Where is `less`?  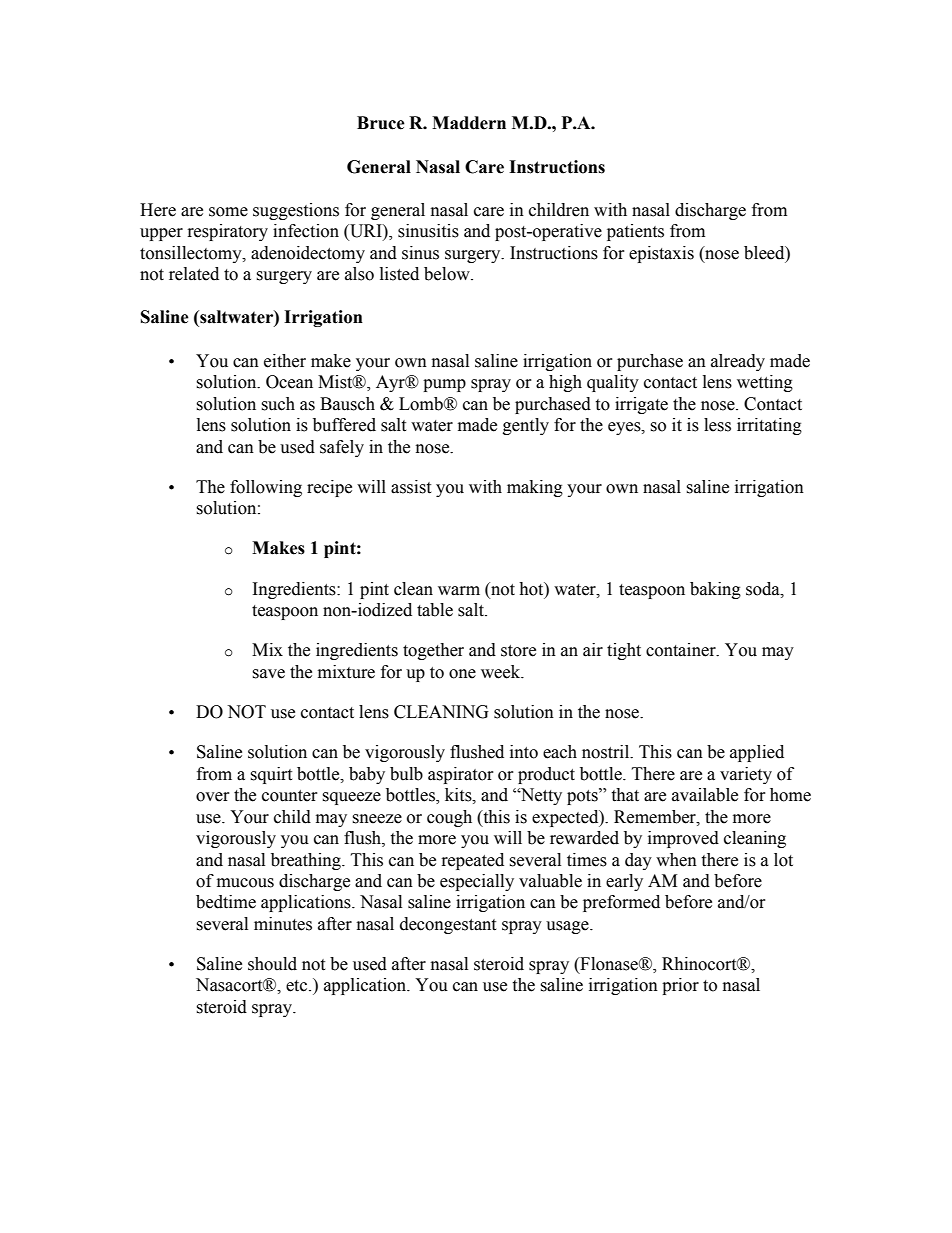 less is located at coordinates (717, 425).
